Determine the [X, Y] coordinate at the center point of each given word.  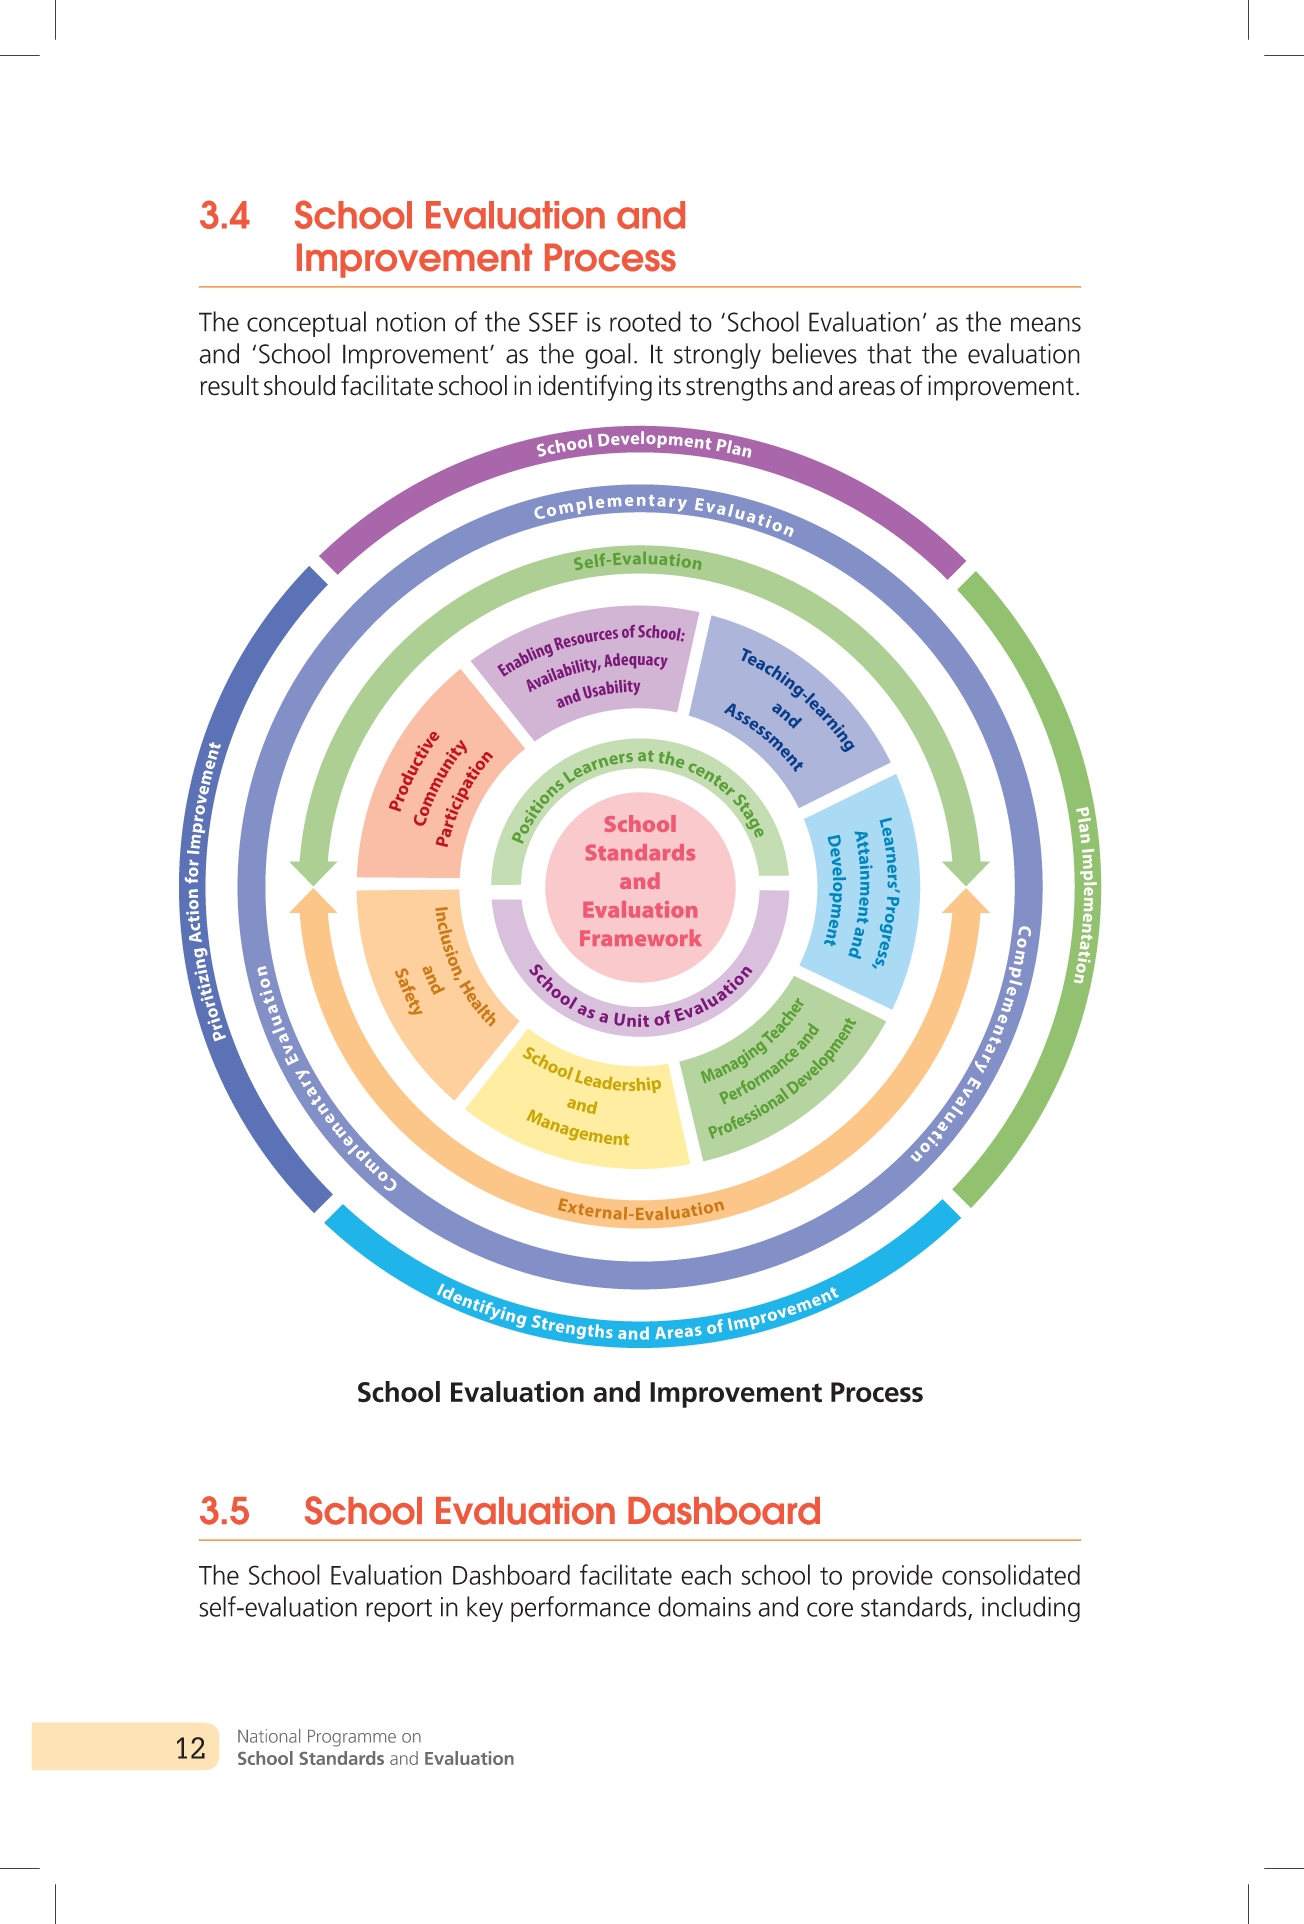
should [299, 385]
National [269, 1736]
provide [893, 1577]
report [399, 1610]
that [889, 353]
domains [704, 1606]
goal [608, 356]
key [485, 1609]
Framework [641, 937]
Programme [352, 1738]
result [229, 385]
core [830, 1609]
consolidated [1011, 1574]
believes [814, 353]
